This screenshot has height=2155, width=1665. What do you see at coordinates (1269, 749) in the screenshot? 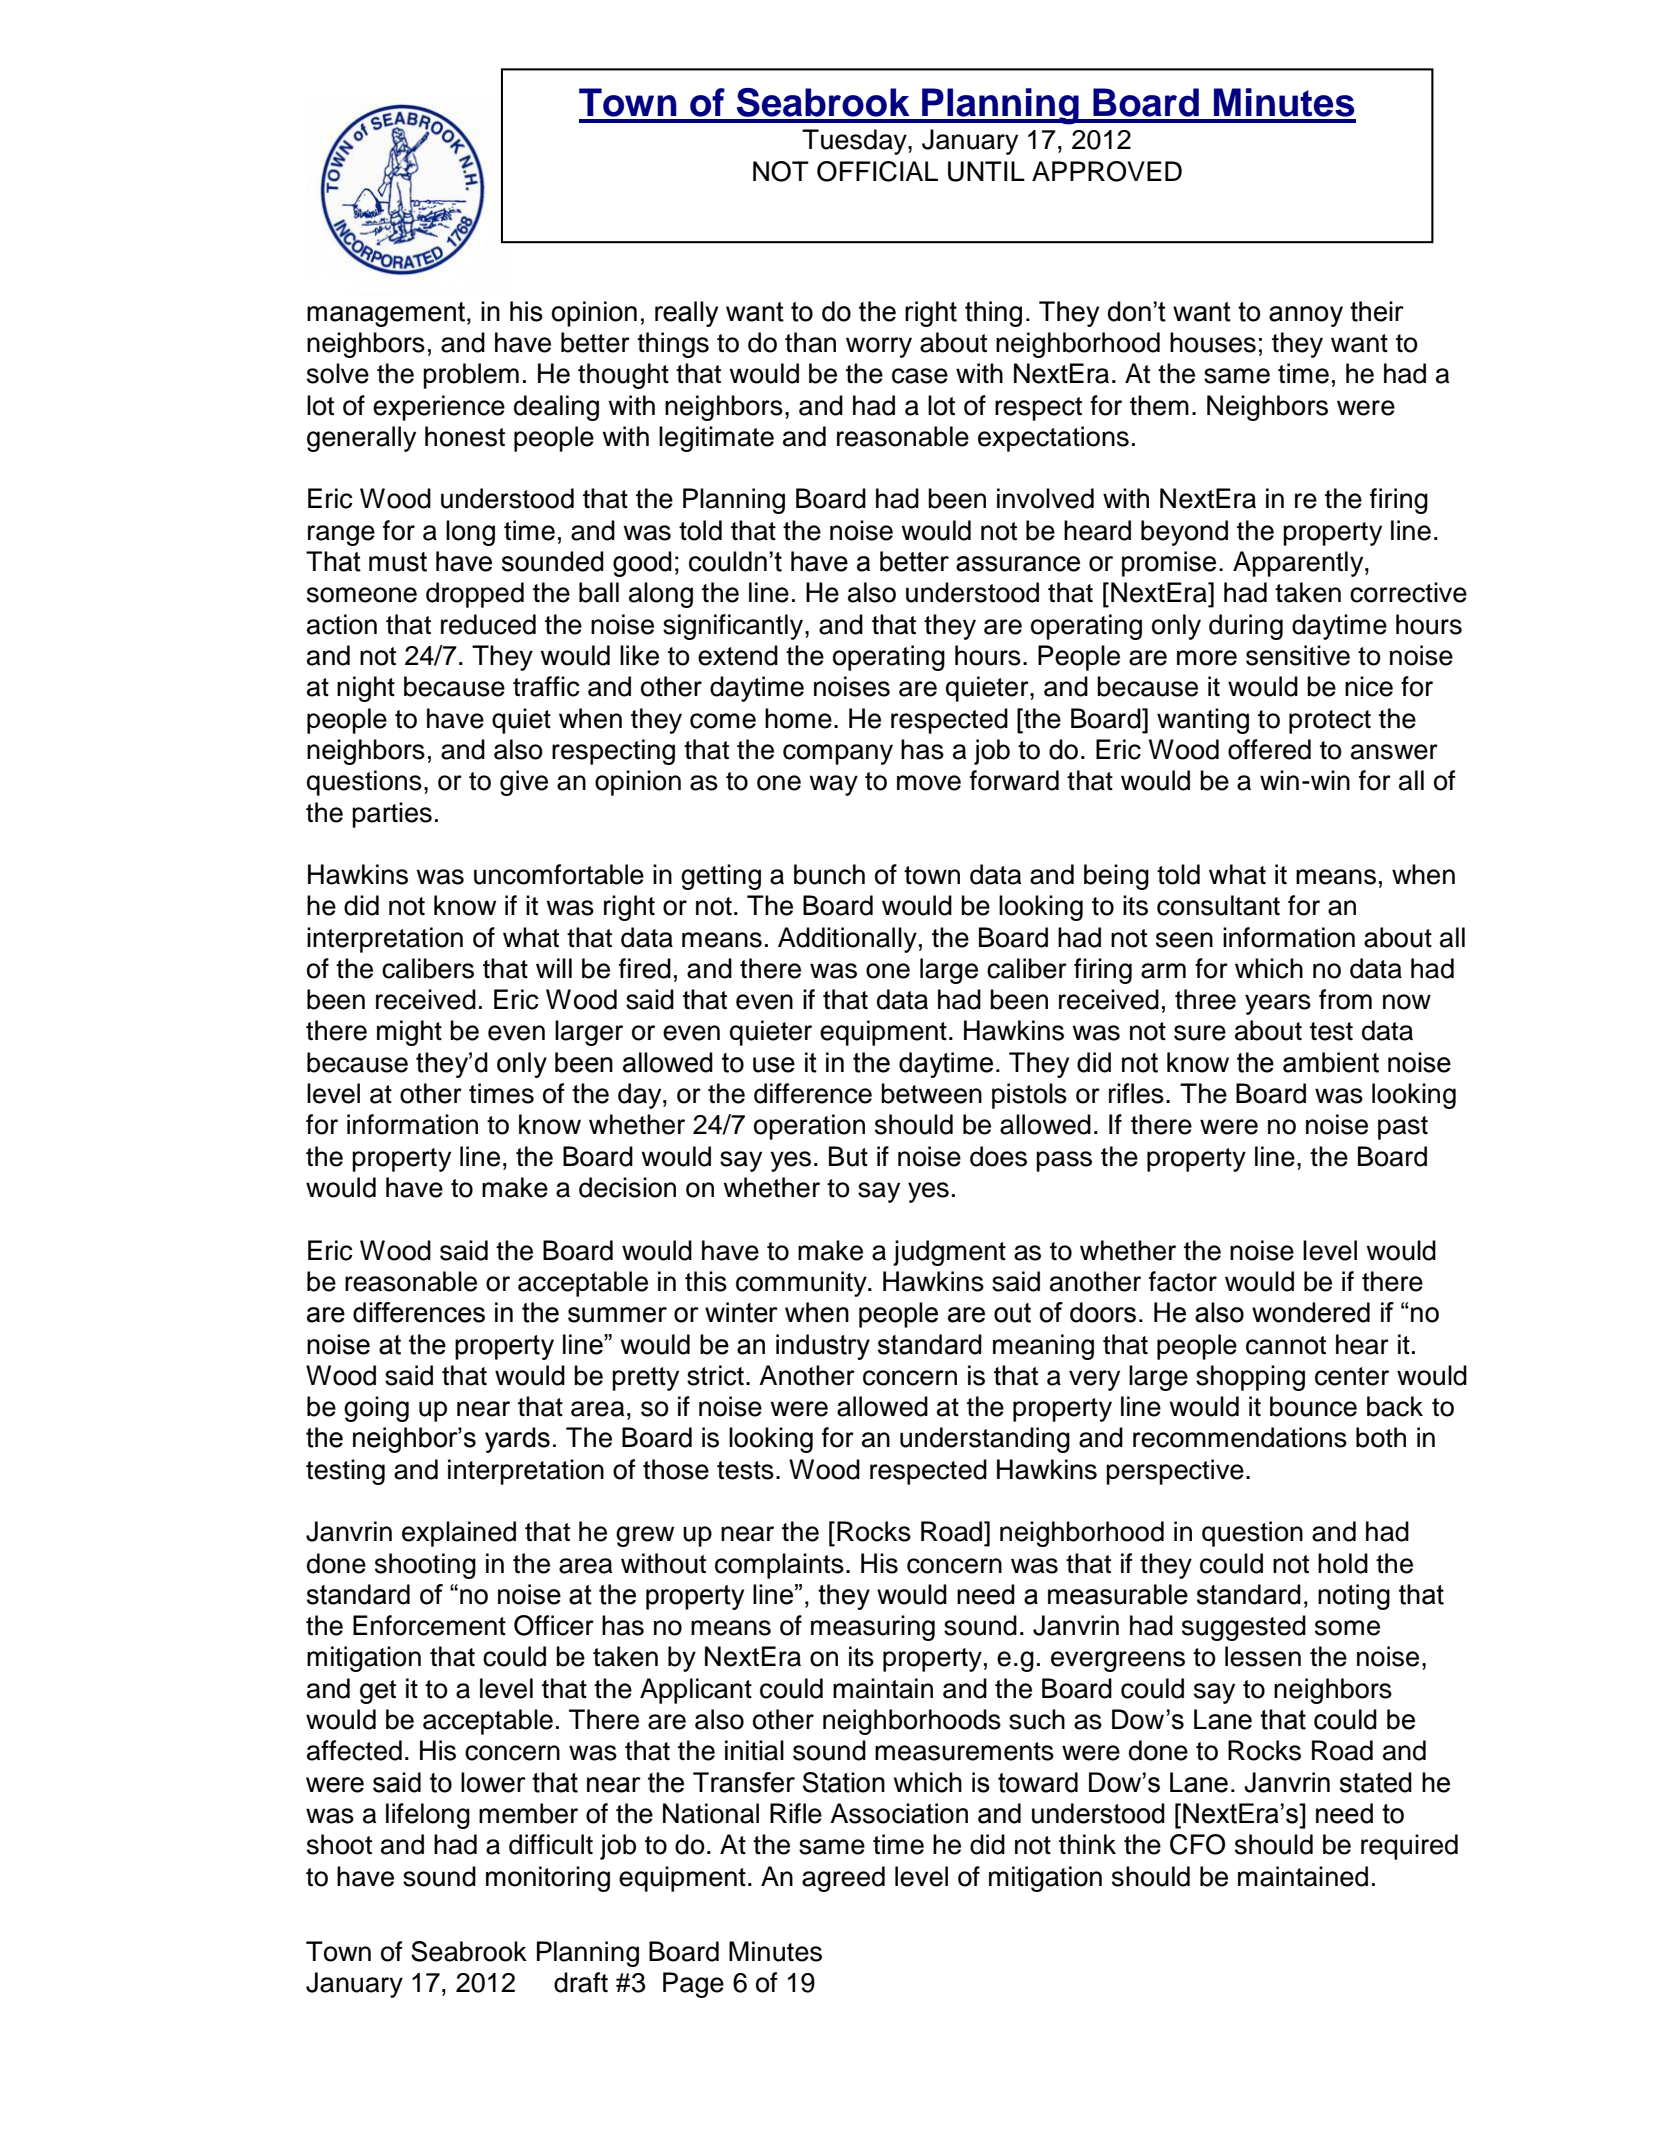
I see `offered` at bounding box center [1269, 749].
